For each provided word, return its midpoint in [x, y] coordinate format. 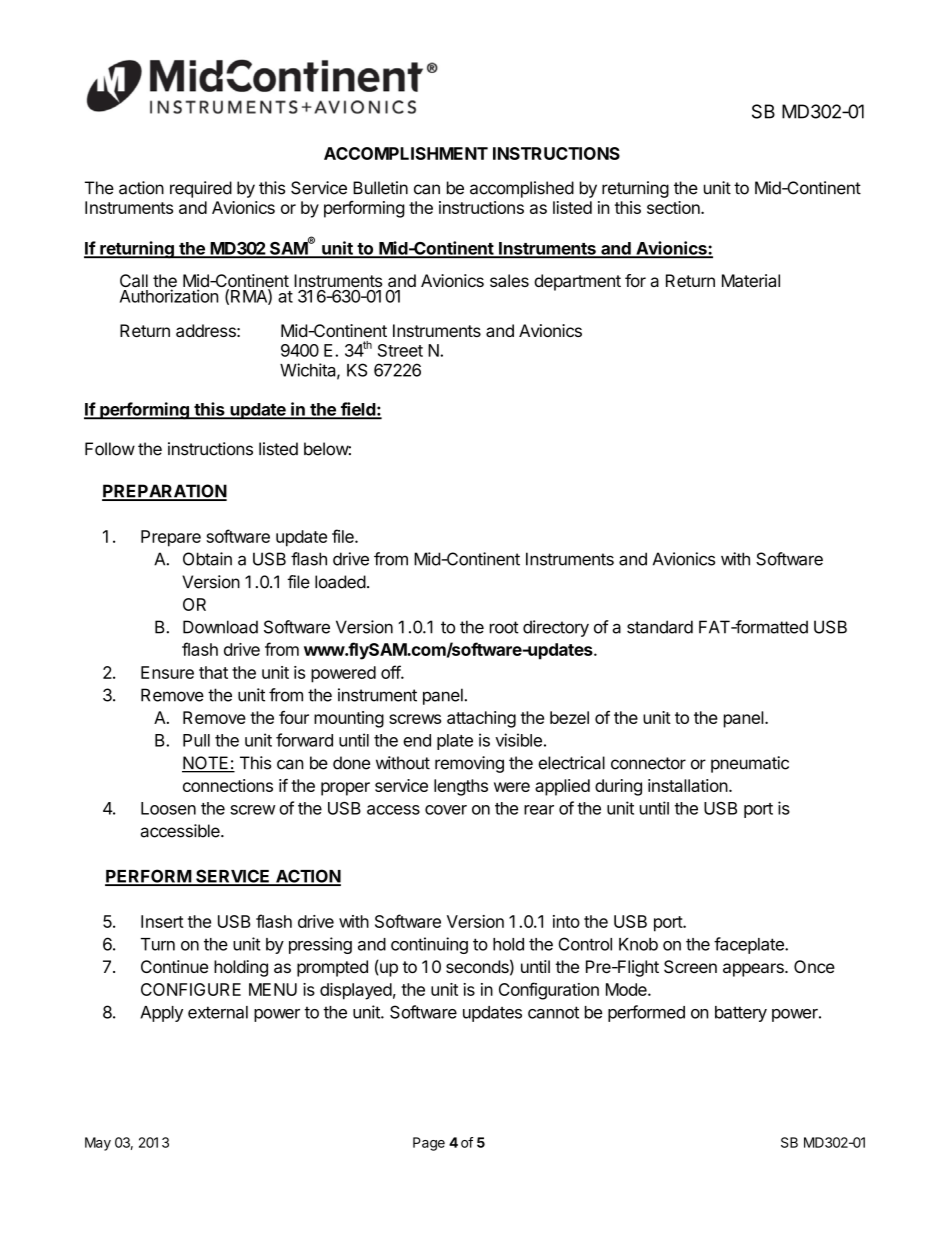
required [201, 189]
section [674, 207]
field [357, 410]
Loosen [168, 808]
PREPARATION [164, 492]
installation [688, 785]
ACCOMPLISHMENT [406, 153]
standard [660, 627]
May [98, 1144]
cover [446, 810]
